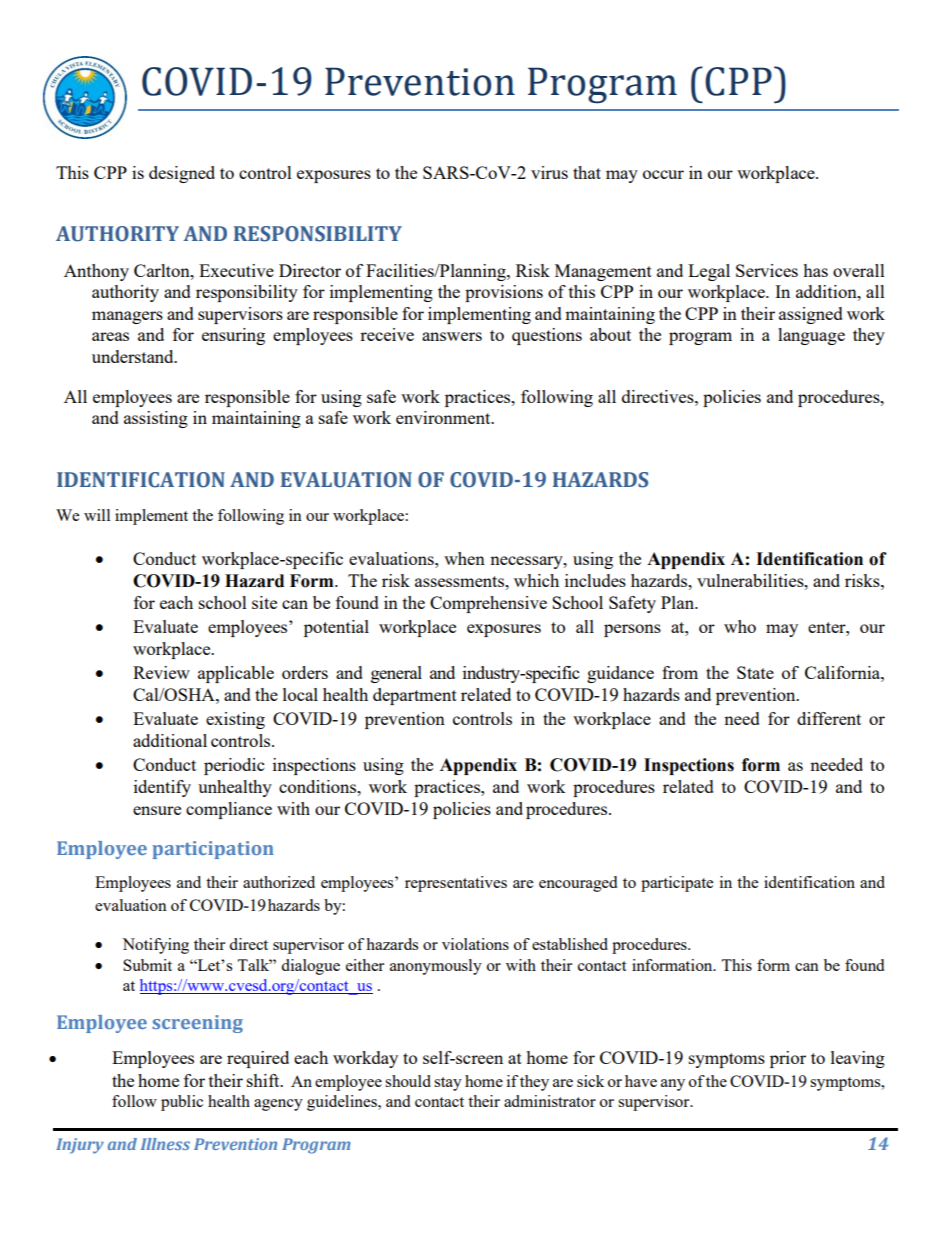  What do you see at coordinates (456, 884) in the document?
I see `representatives` at bounding box center [456, 884].
